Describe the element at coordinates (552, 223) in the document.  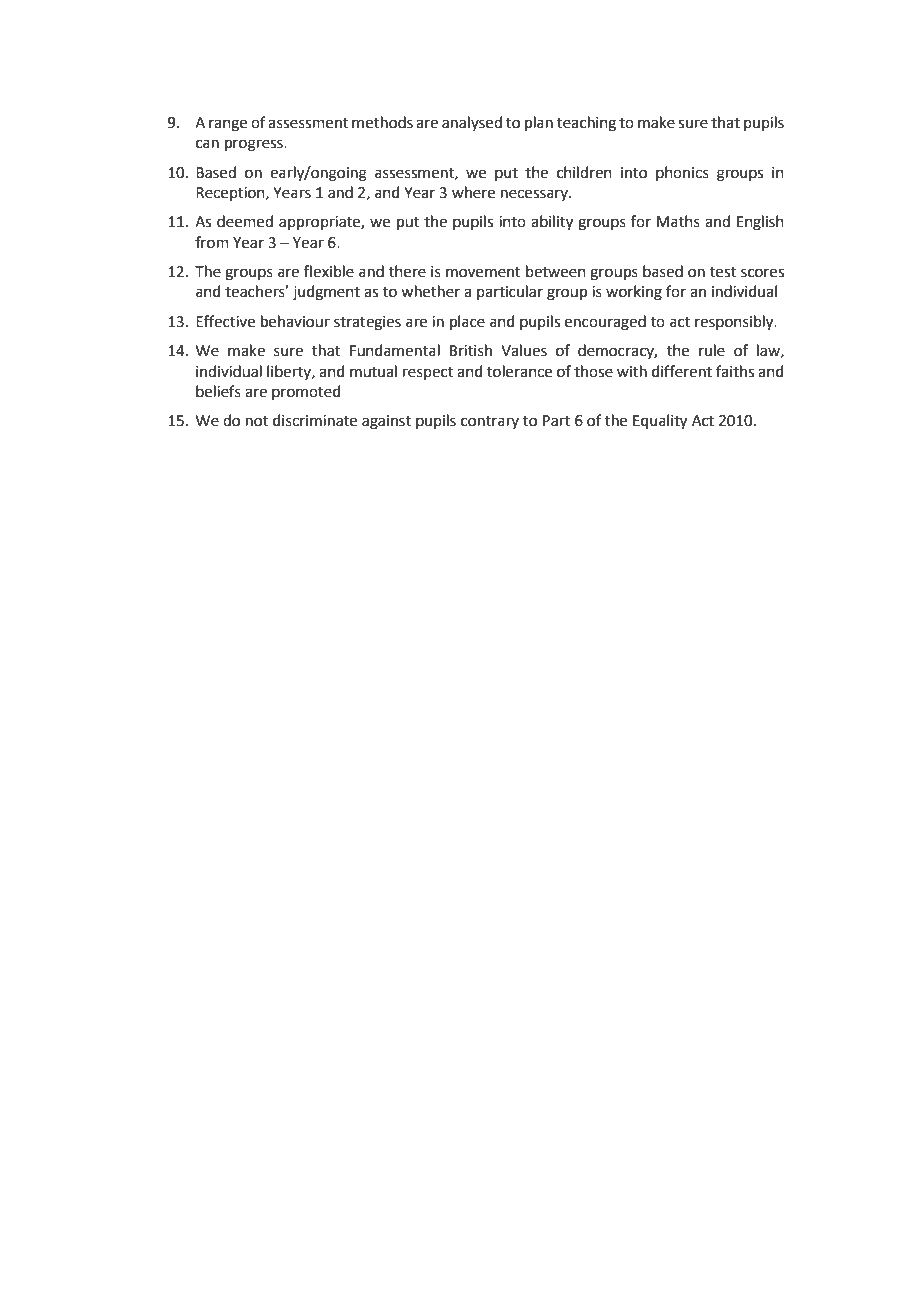
I see `ability` at that location.
